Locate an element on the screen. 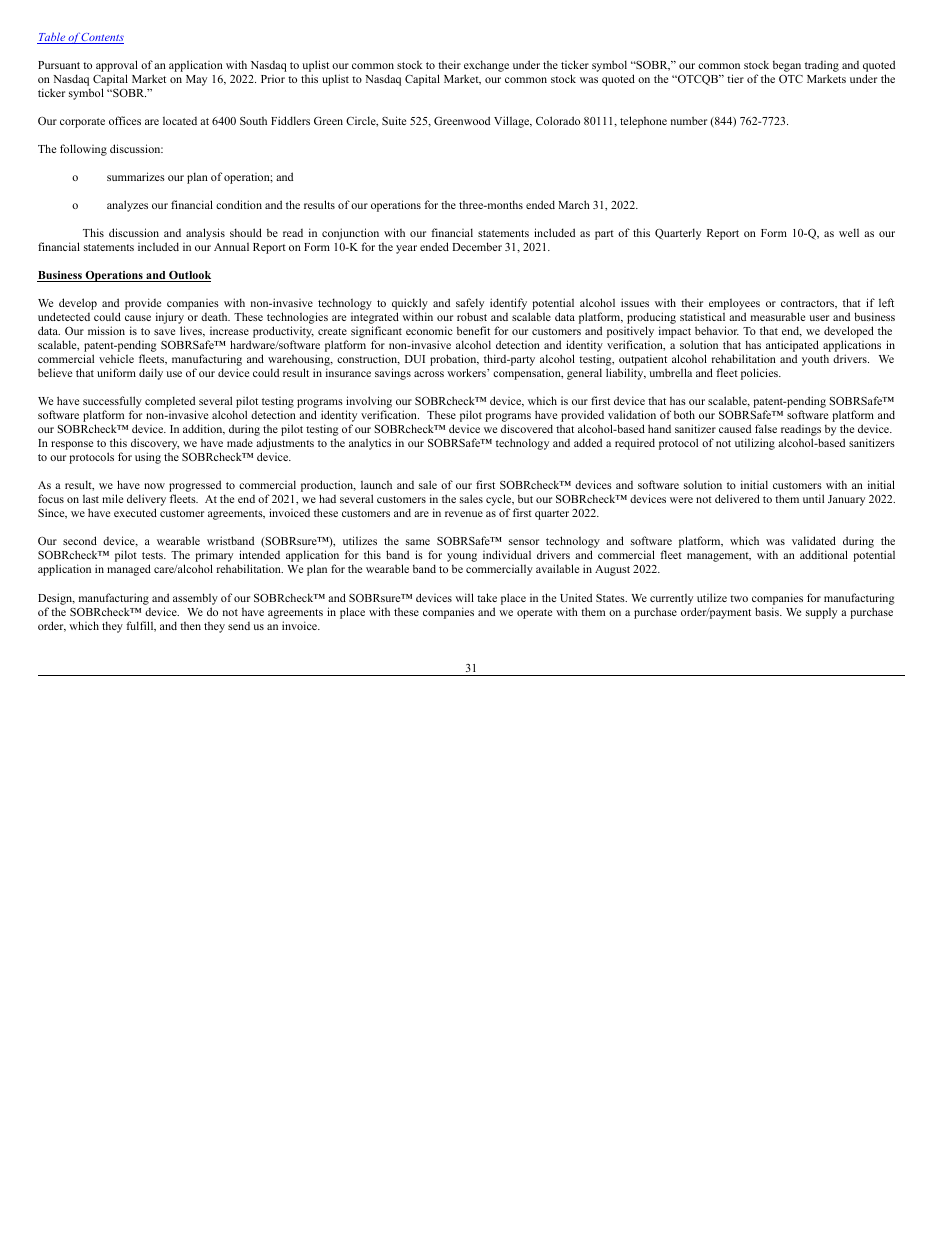 The width and height of the screenshot is (952, 1233). began is located at coordinates (787, 66).
